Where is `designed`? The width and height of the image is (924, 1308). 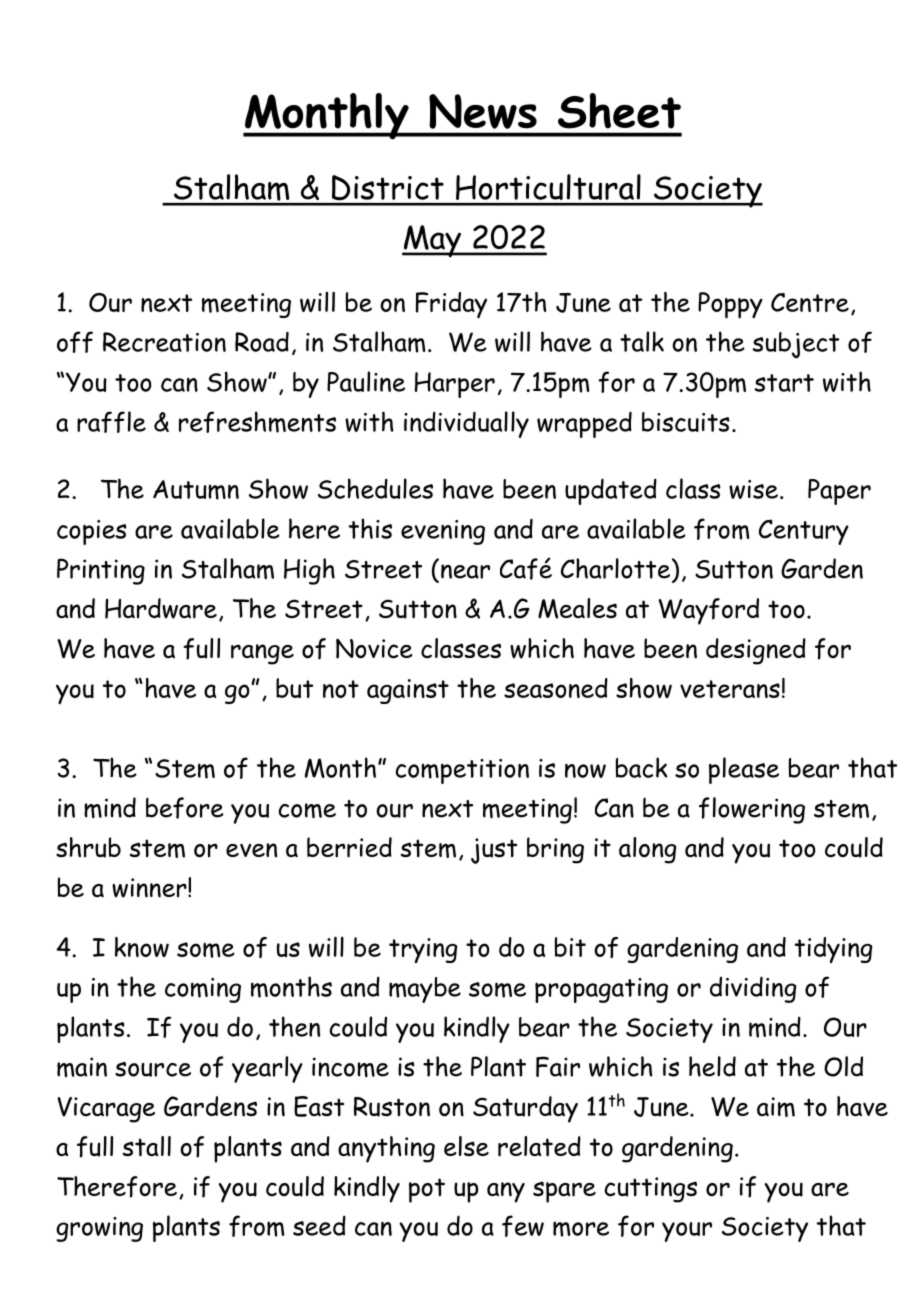 designed is located at coordinates (756, 651).
